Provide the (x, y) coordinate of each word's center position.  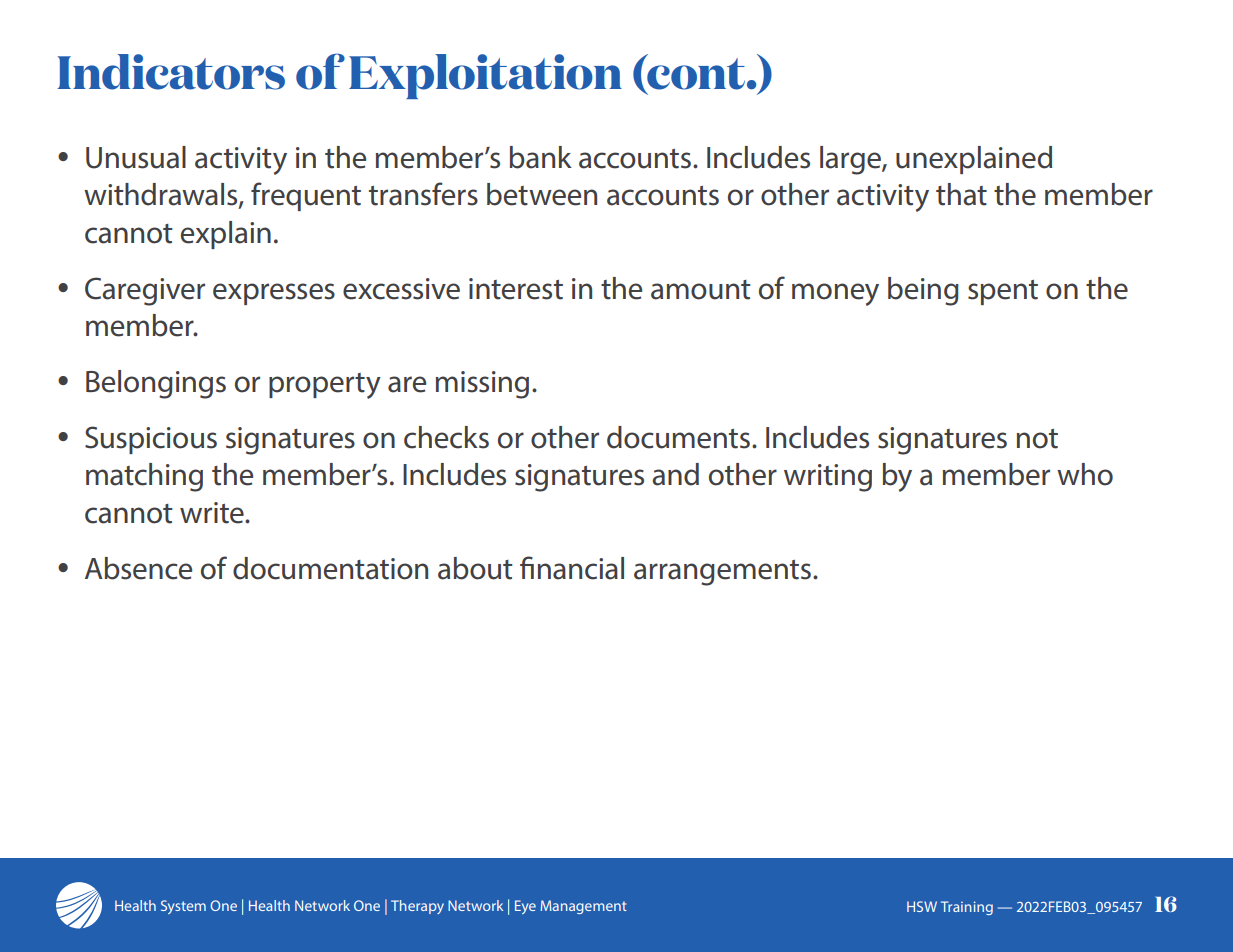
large (851, 160)
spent (1003, 292)
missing (482, 385)
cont (695, 73)
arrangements (722, 573)
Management (583, 907)
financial (572, 568)
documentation (330, 568)
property (325, 386)
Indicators (171, 72)
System (183, 907)
